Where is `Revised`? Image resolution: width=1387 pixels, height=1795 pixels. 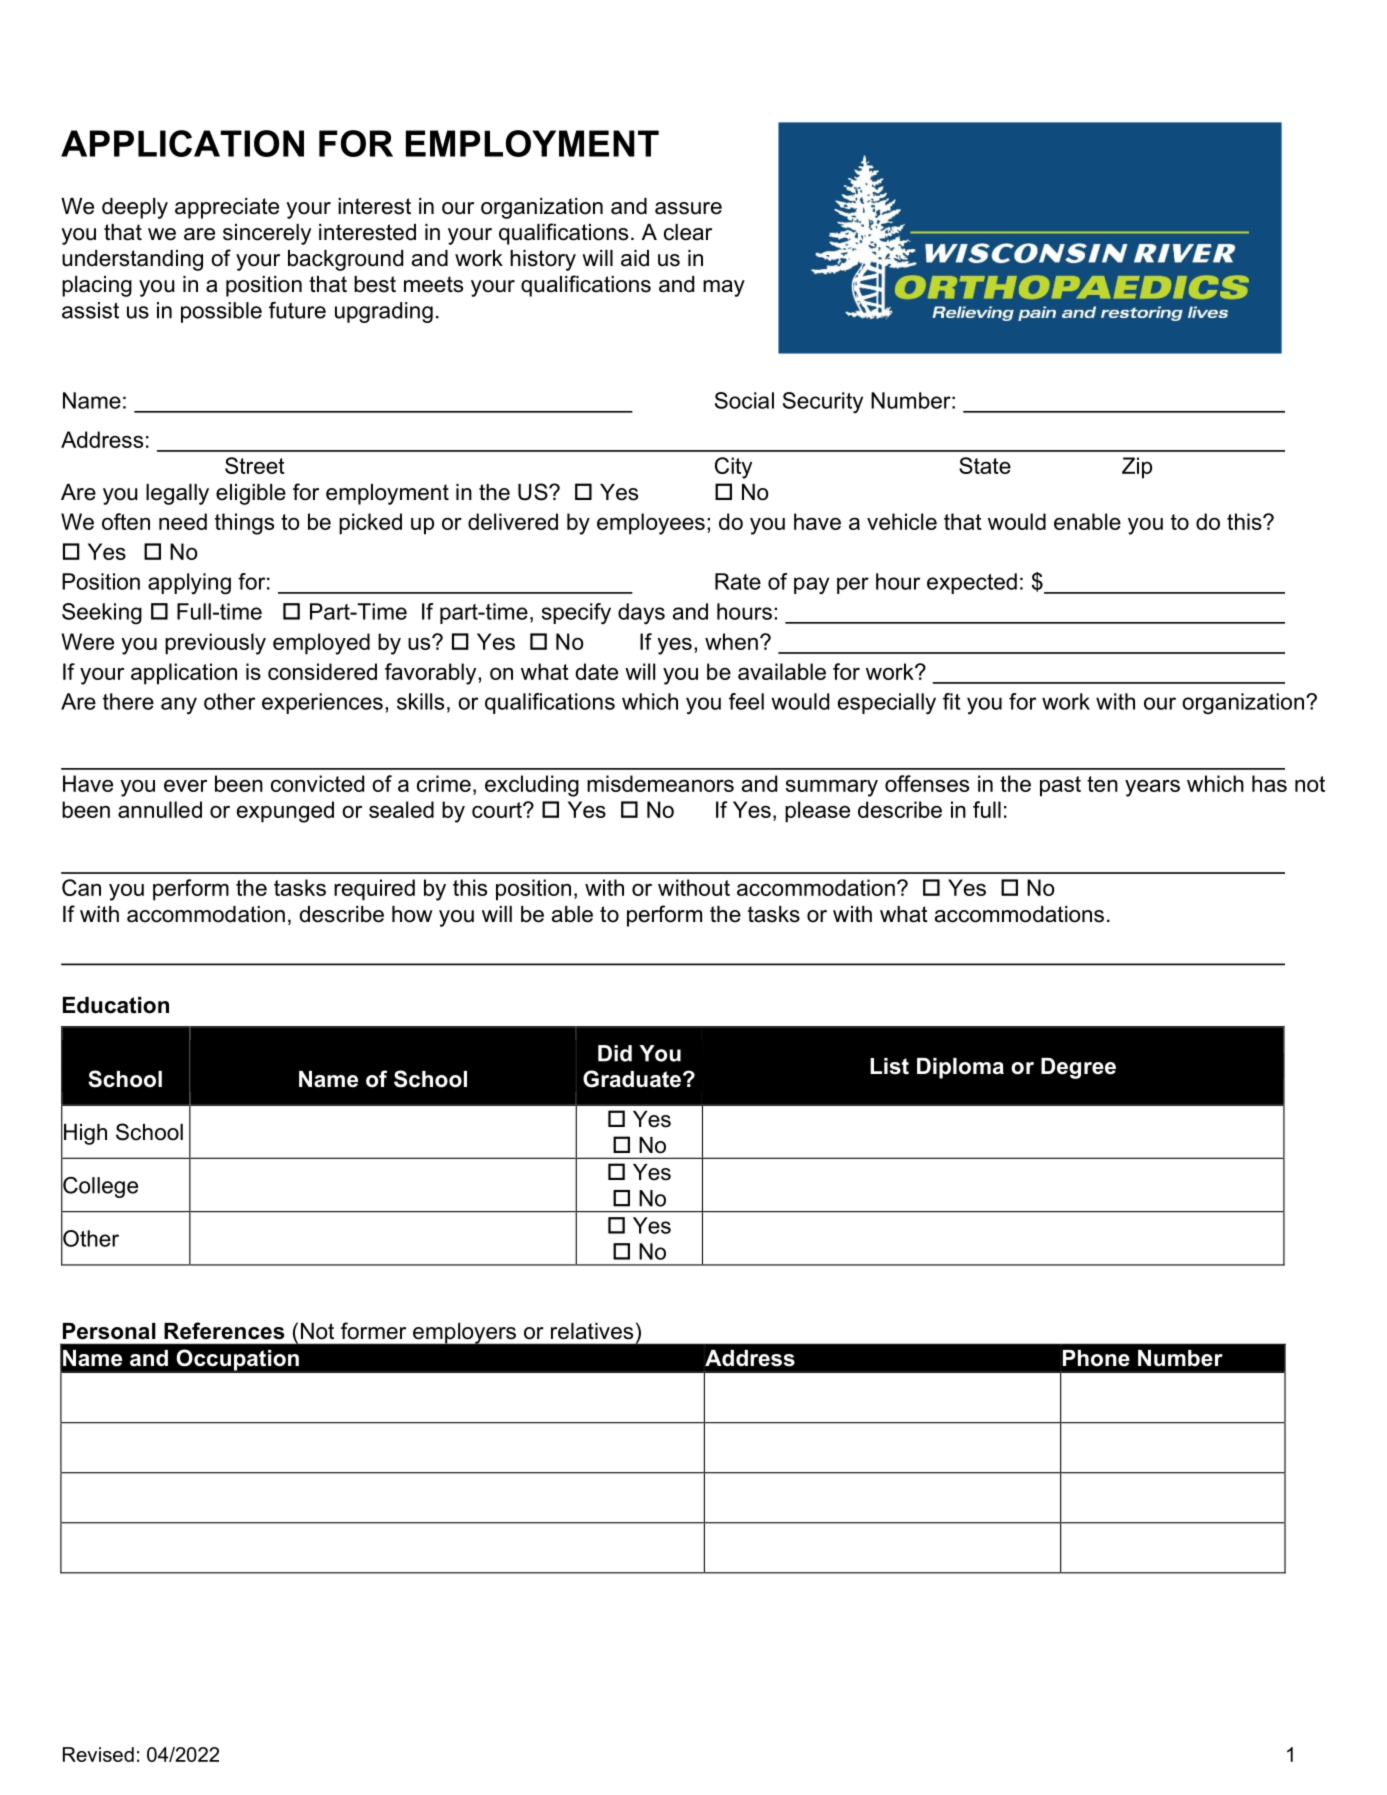
Revised is located at coordinates (98, 1754).
